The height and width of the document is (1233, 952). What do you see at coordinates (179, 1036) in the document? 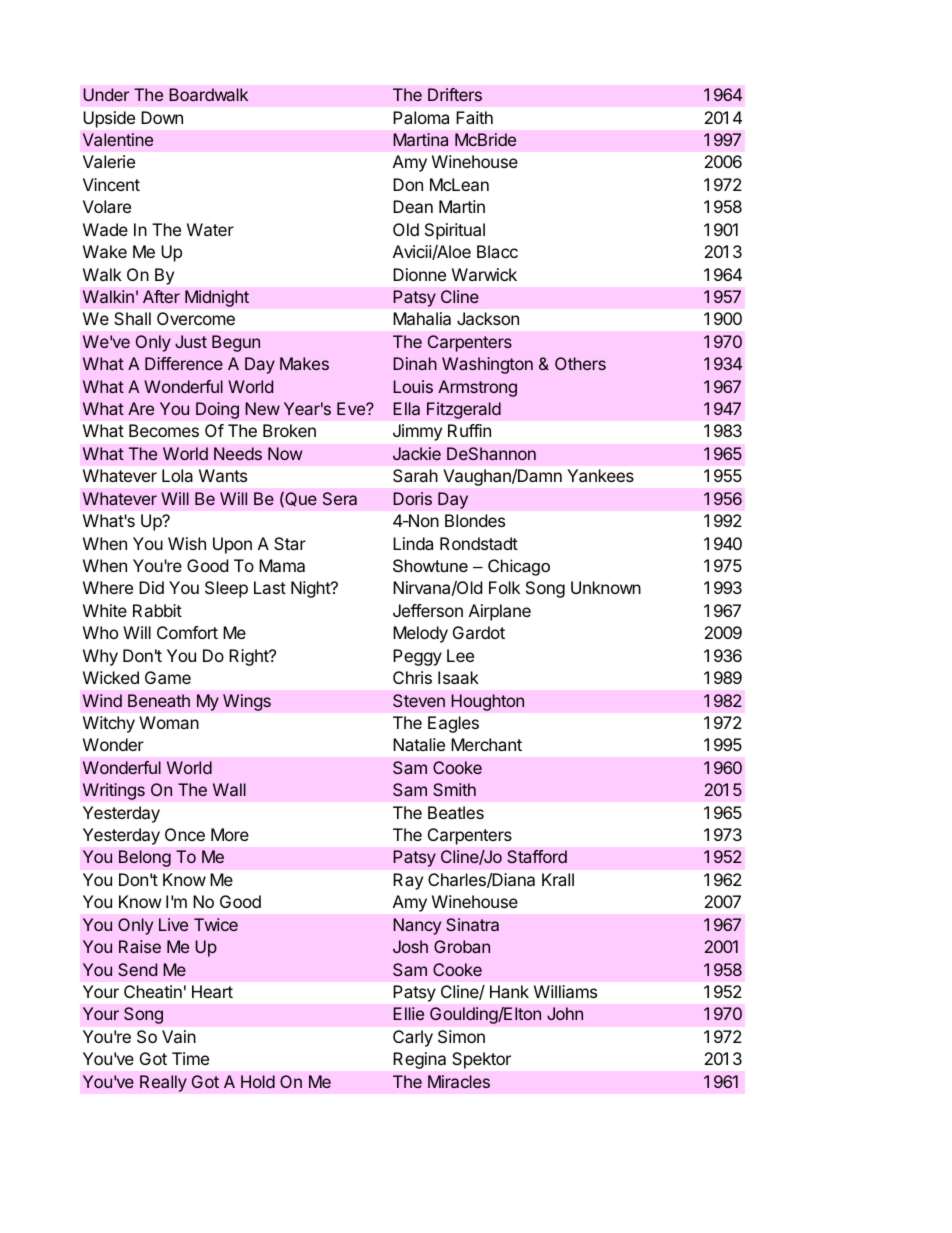
I see `Vain` at bounding box center [179, 1036].
